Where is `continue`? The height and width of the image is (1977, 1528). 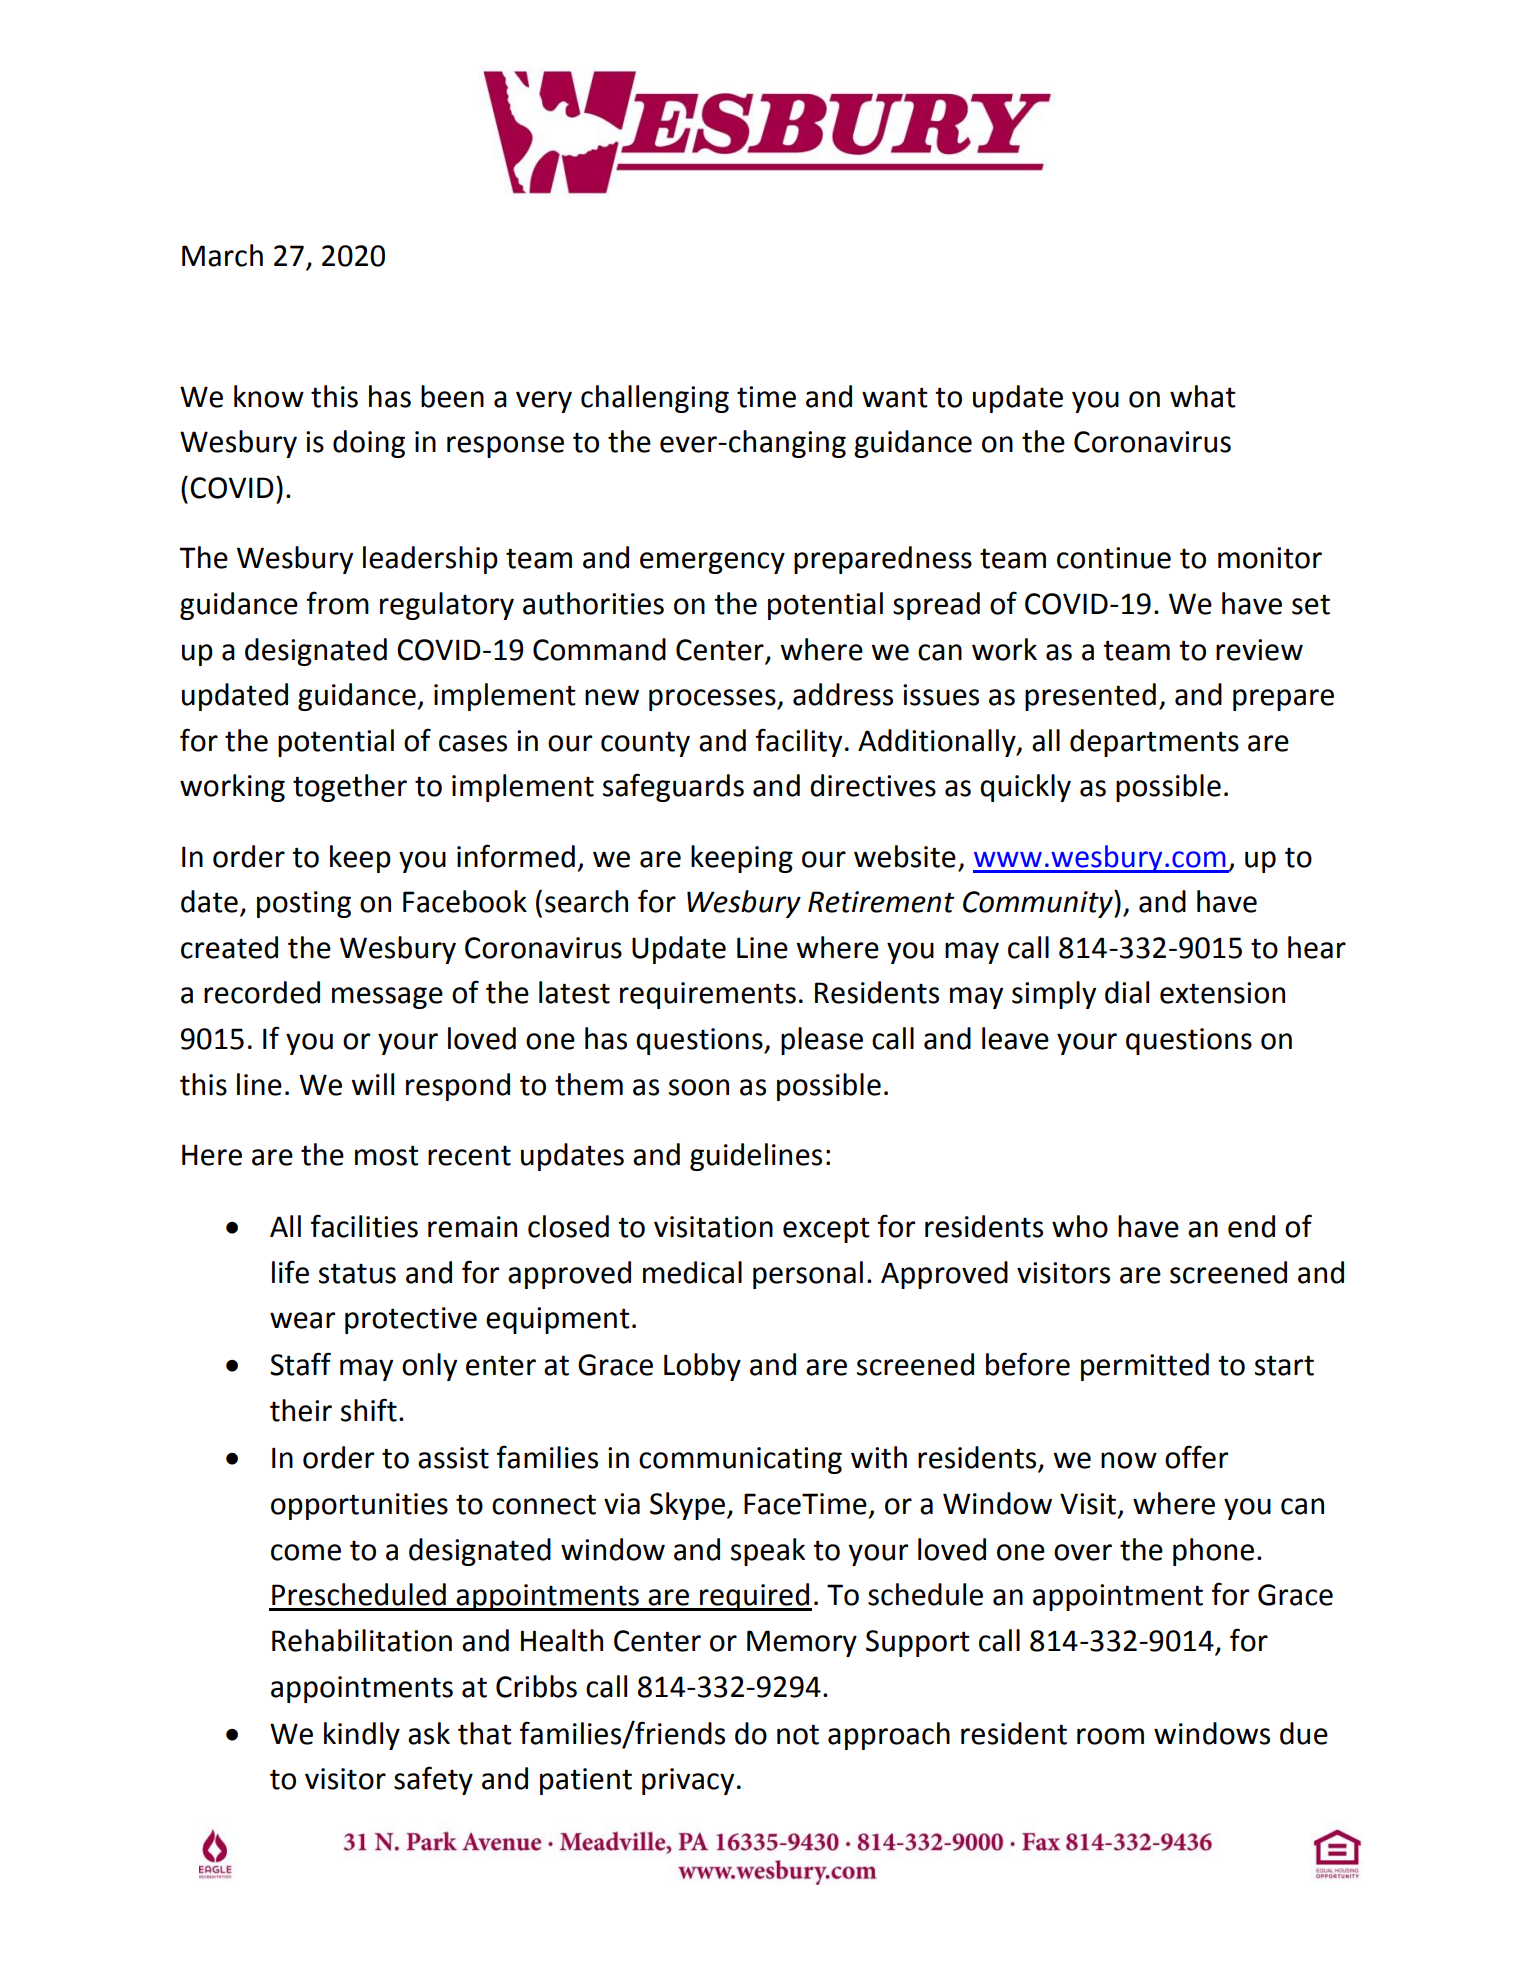 continue is located at coordinates (1114, 558).
